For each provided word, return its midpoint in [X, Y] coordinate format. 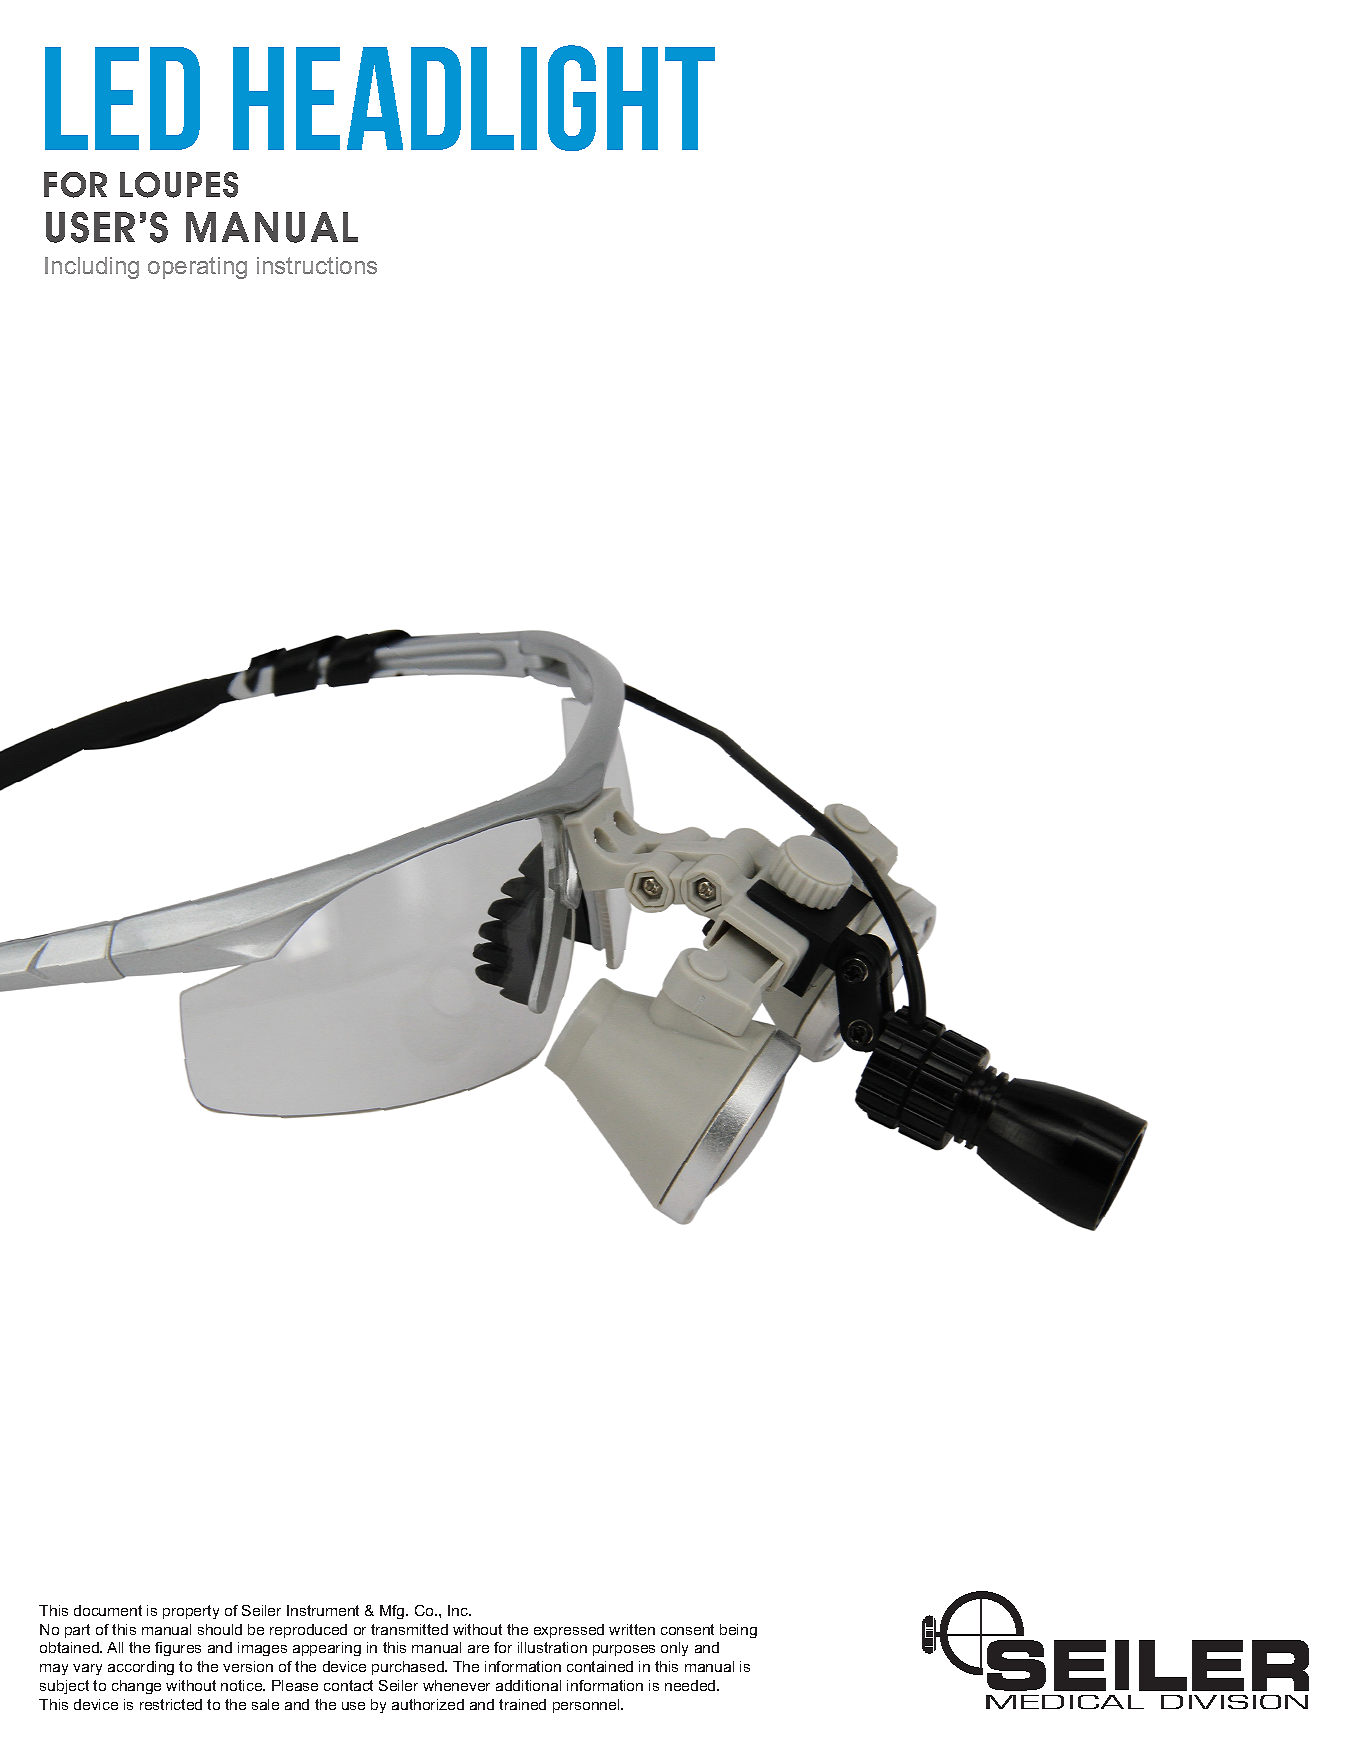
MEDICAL [1065, 1702]
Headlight [474, 98]
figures [178, 1649]
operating [197, 268]
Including [92, 268]
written [632, 1629]
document [108, 1610]
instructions [317, 265]
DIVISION [1234, 1702]
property [191, 1612]
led [122, 98]
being [738, 1631]
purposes [624, 1650]
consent [687, 1629]
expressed [569, 1631]
